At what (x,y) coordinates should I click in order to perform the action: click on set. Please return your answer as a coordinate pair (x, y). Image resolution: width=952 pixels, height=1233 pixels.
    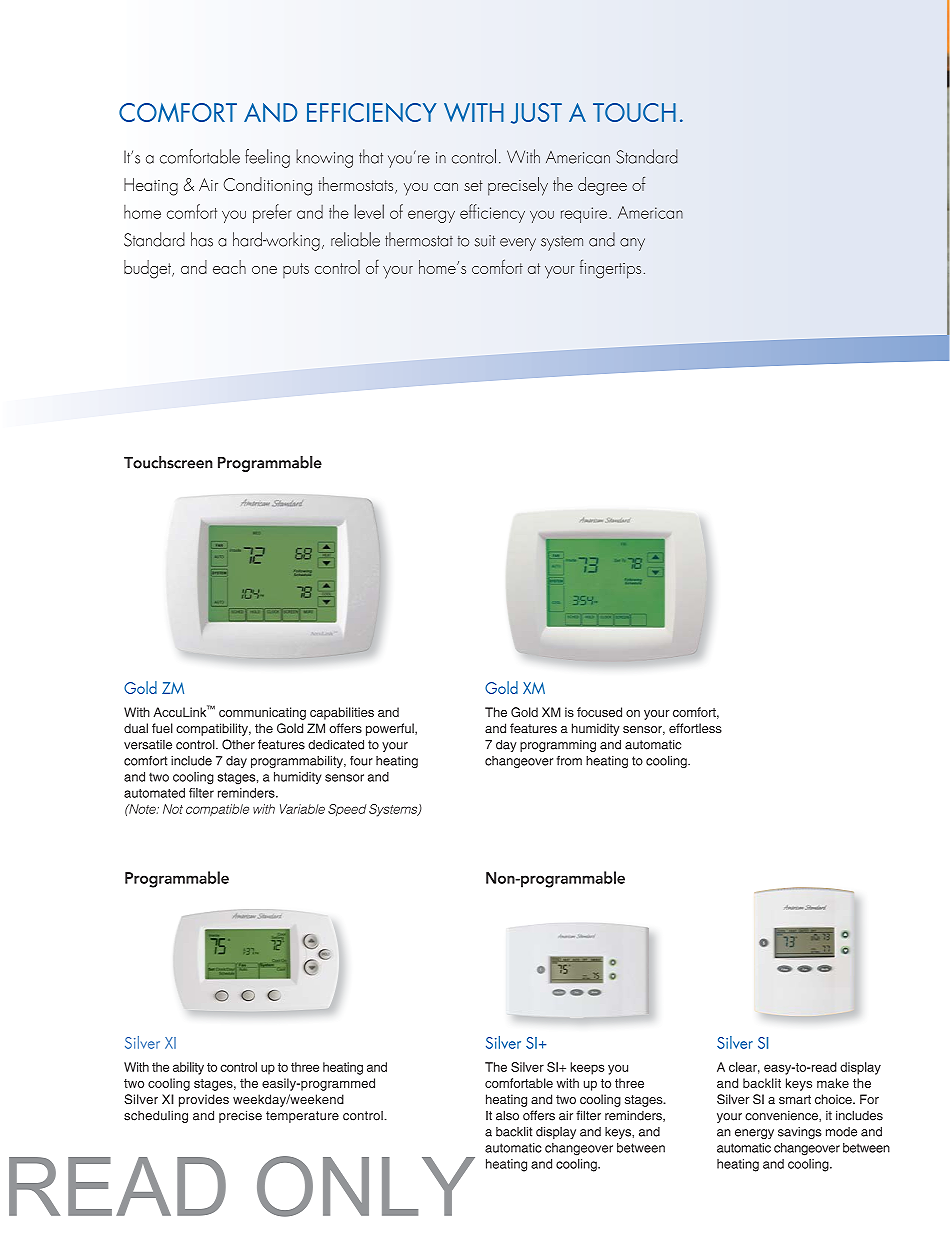
    Looking at the image, I should click on (473, 185).
